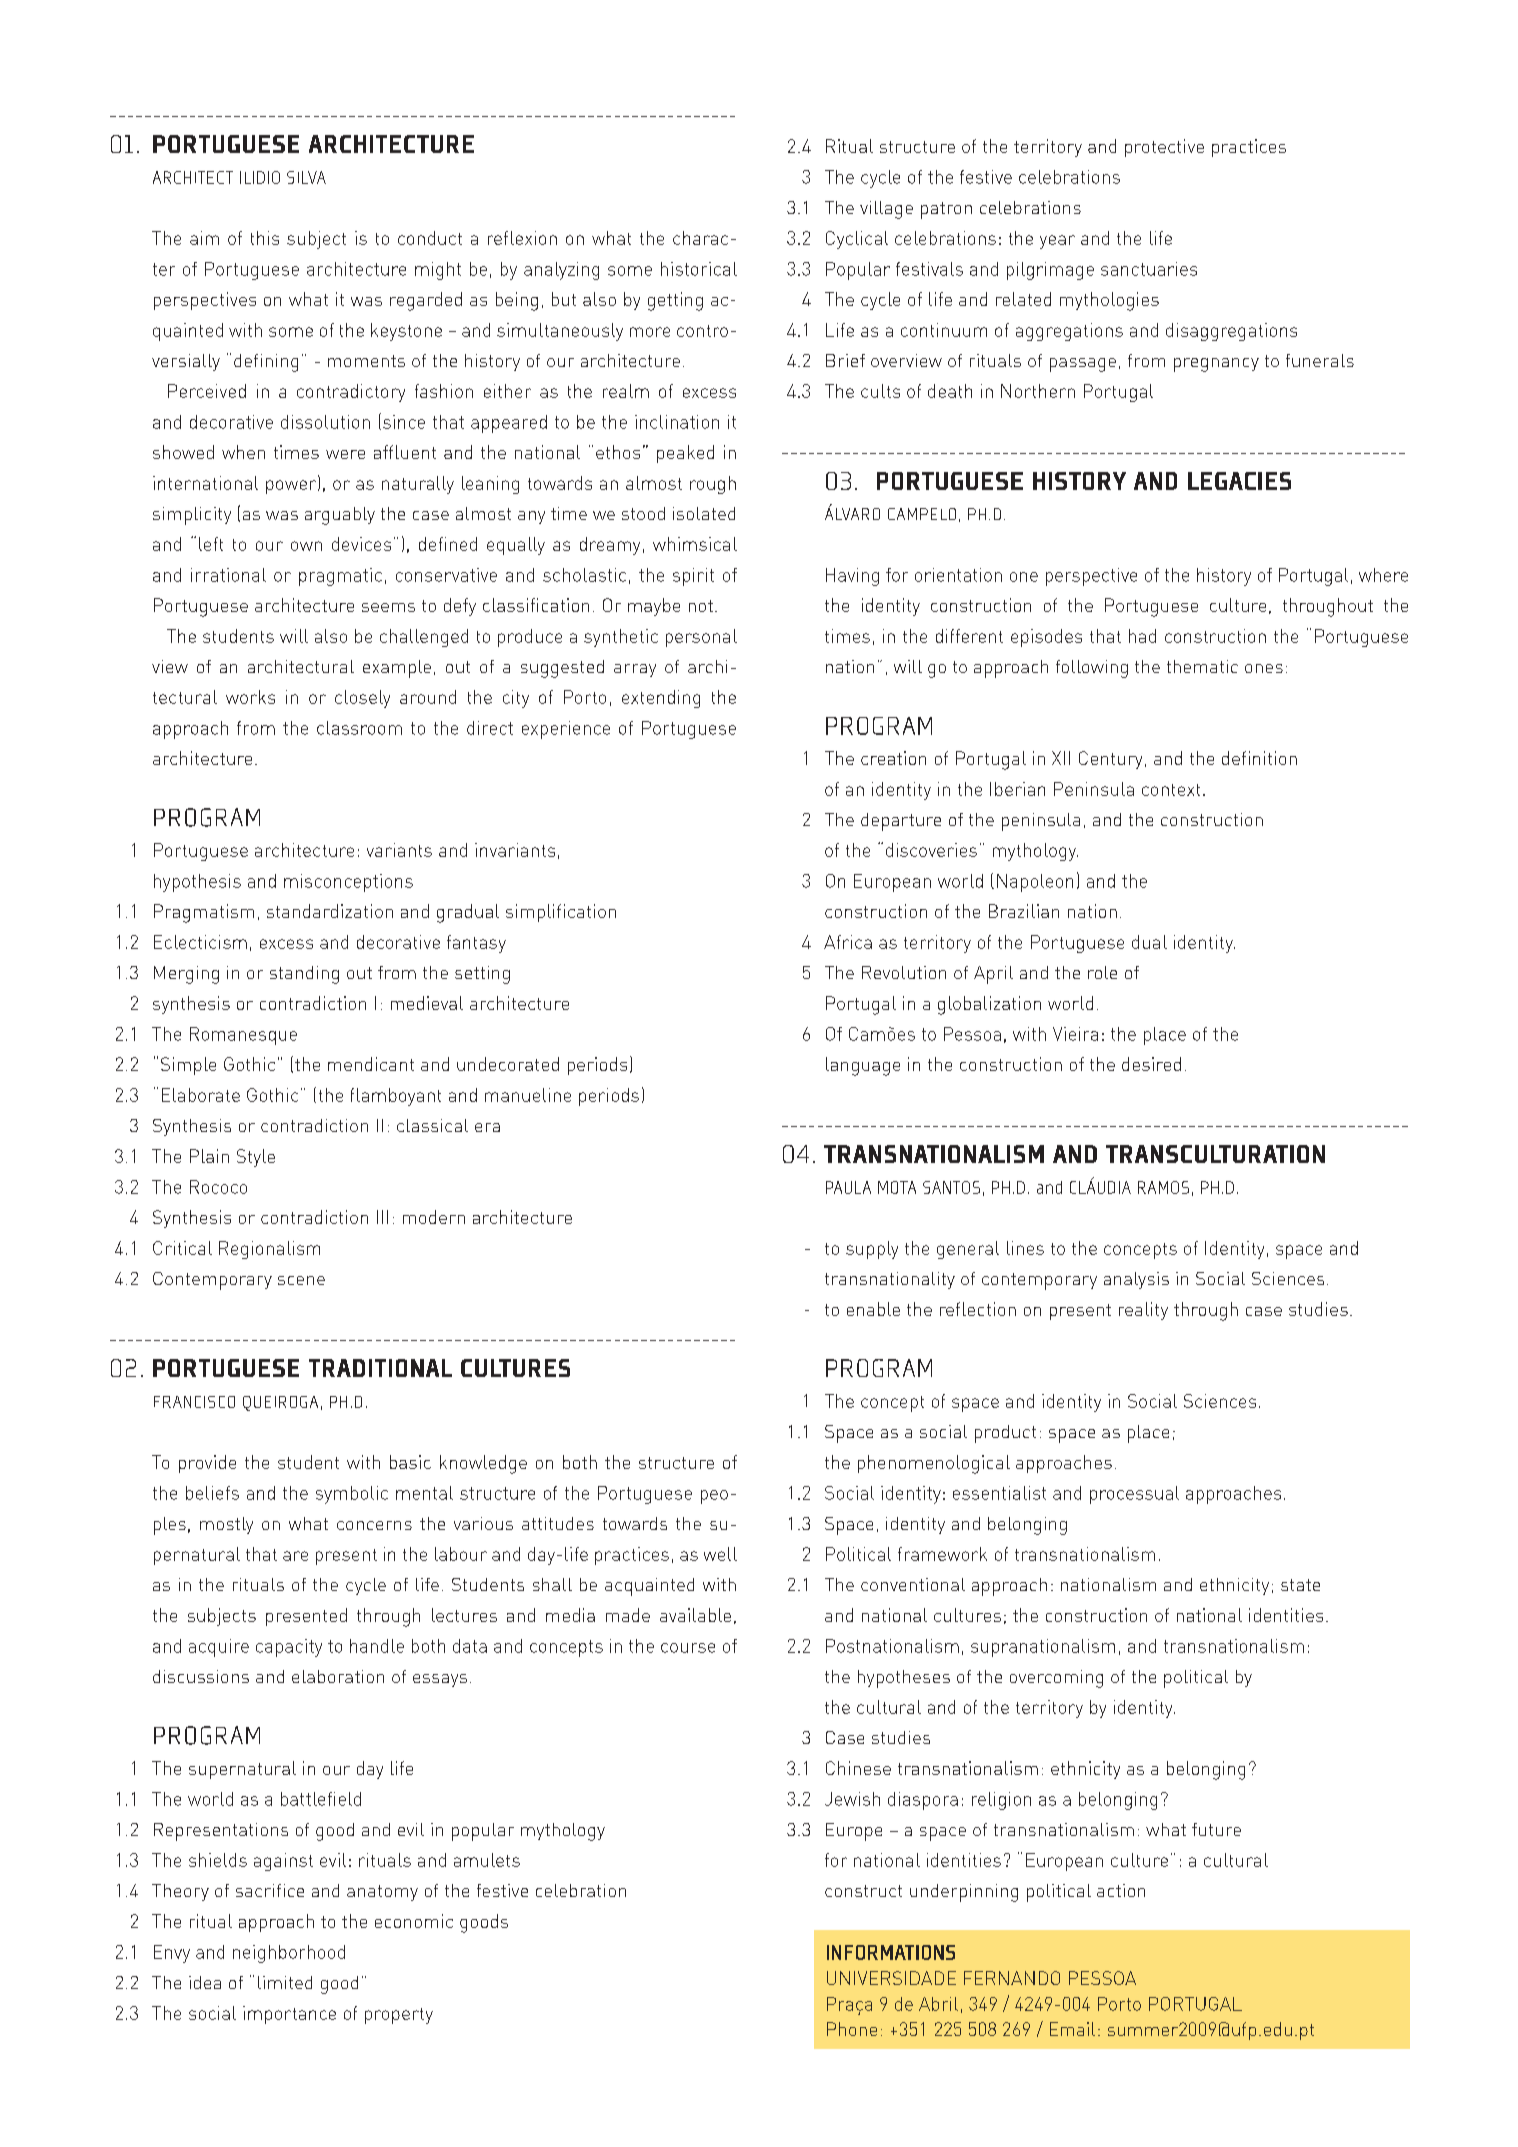 This image has height=2147, width=1518. Describe the element at coordinates (1151, 1064) in the image. I see `desired` at that location.
